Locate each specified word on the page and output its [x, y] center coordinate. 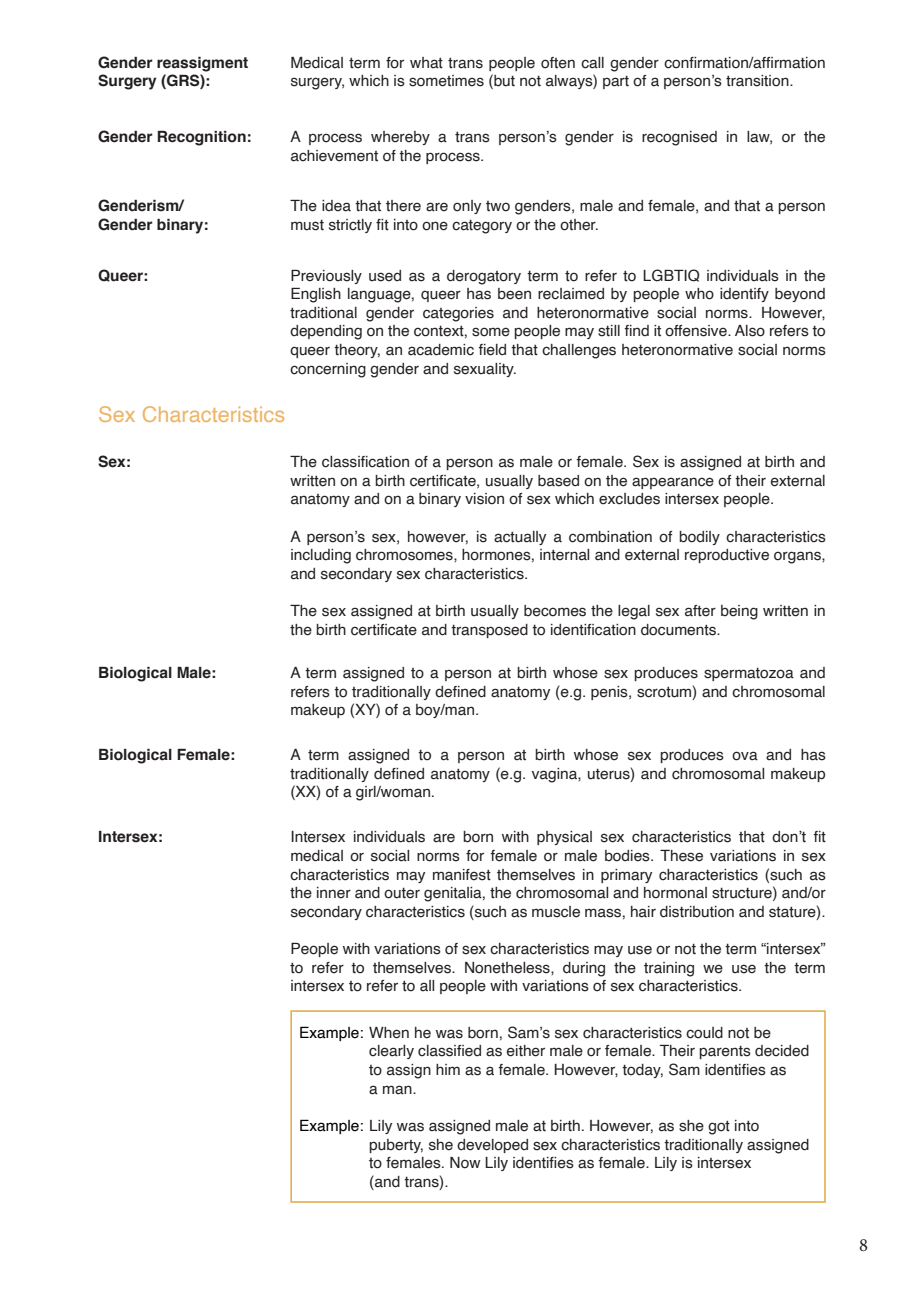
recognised [679, 138]
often [558, 63]
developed [492, 1146]
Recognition [201, 138]
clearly [391, 1052]
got [719, 1128]
